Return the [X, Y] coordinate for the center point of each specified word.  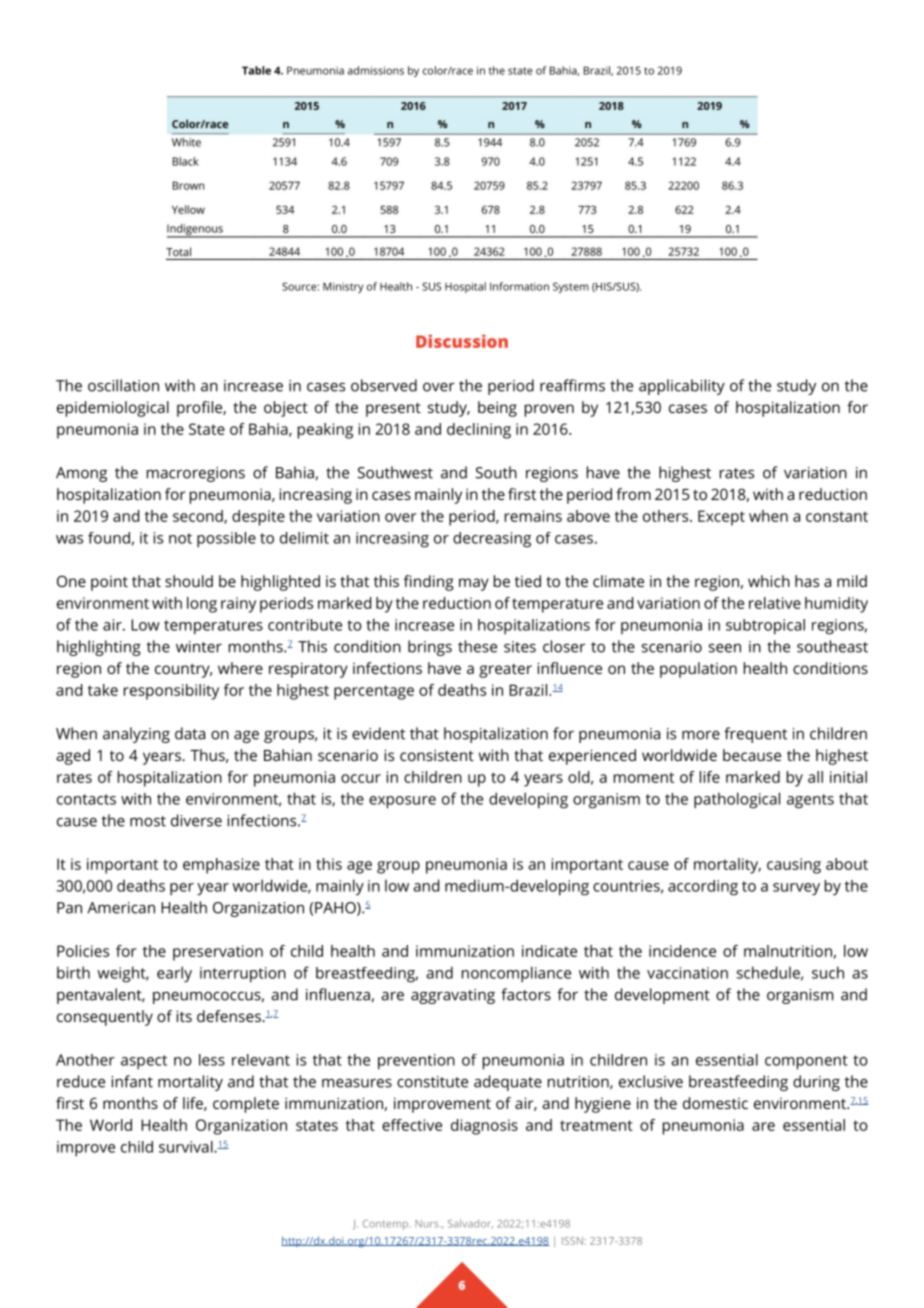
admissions [376, 70]
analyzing [136, 735]
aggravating [453, 996]
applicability [682, 387]
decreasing [492, 540]
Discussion [462, 341]
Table [256, 70]
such [828, 972]
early [174, 974]
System [571, 287]
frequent [755, 735]
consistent [437, 755]
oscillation [123, 385]
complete [246, 1105]
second [199, 517]
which [769, 581]
